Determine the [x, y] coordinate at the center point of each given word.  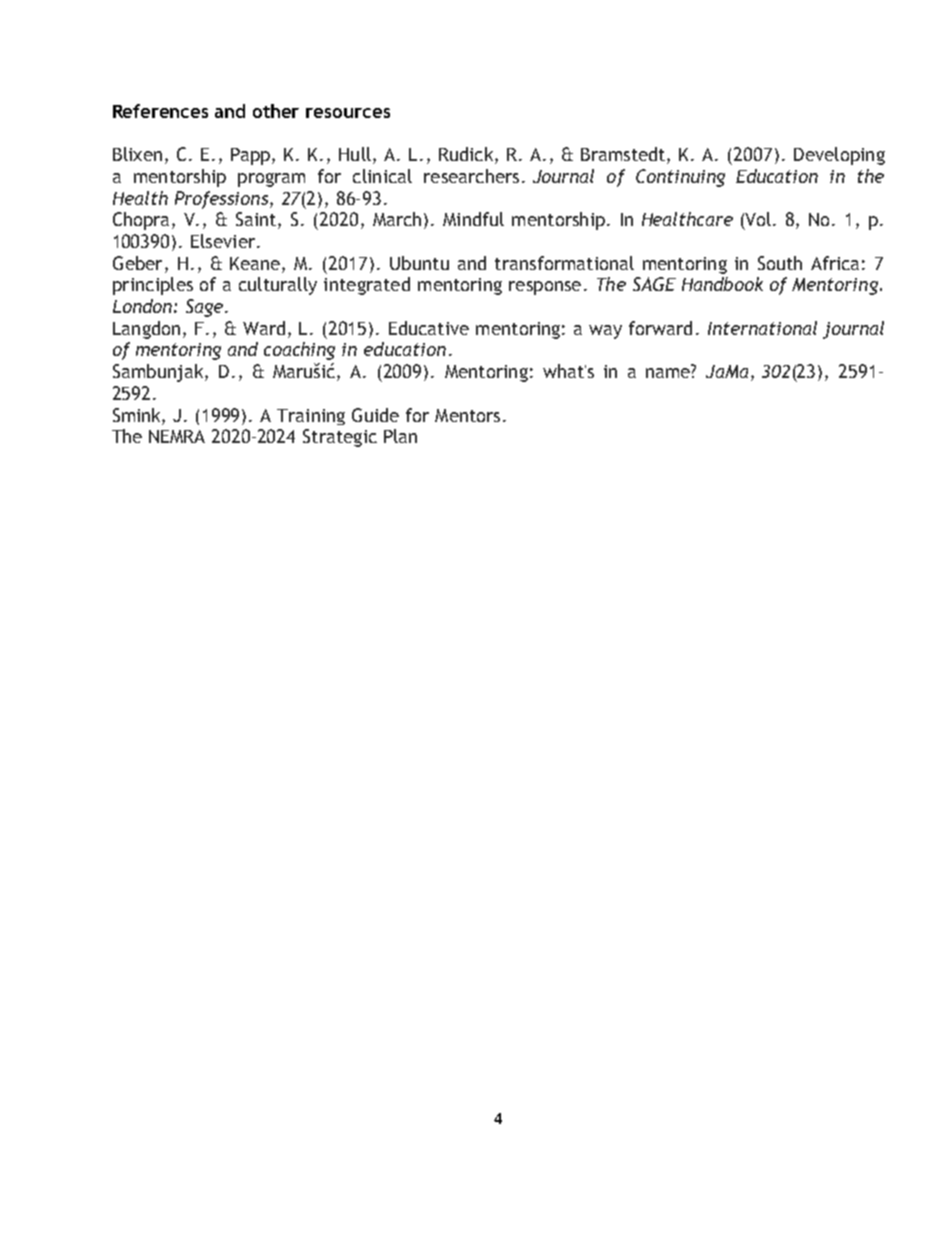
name [669, 371]
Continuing [680, 178]
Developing [839, 156]
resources [348, 113]
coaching [299, 351]
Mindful [473, 219]
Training [311, 417]
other [276, 111]
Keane [256, 263]
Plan [400, 436]
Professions [223, 200]
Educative [429, 328]
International [762, 328]
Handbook [722, 284]
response [545, 288]
